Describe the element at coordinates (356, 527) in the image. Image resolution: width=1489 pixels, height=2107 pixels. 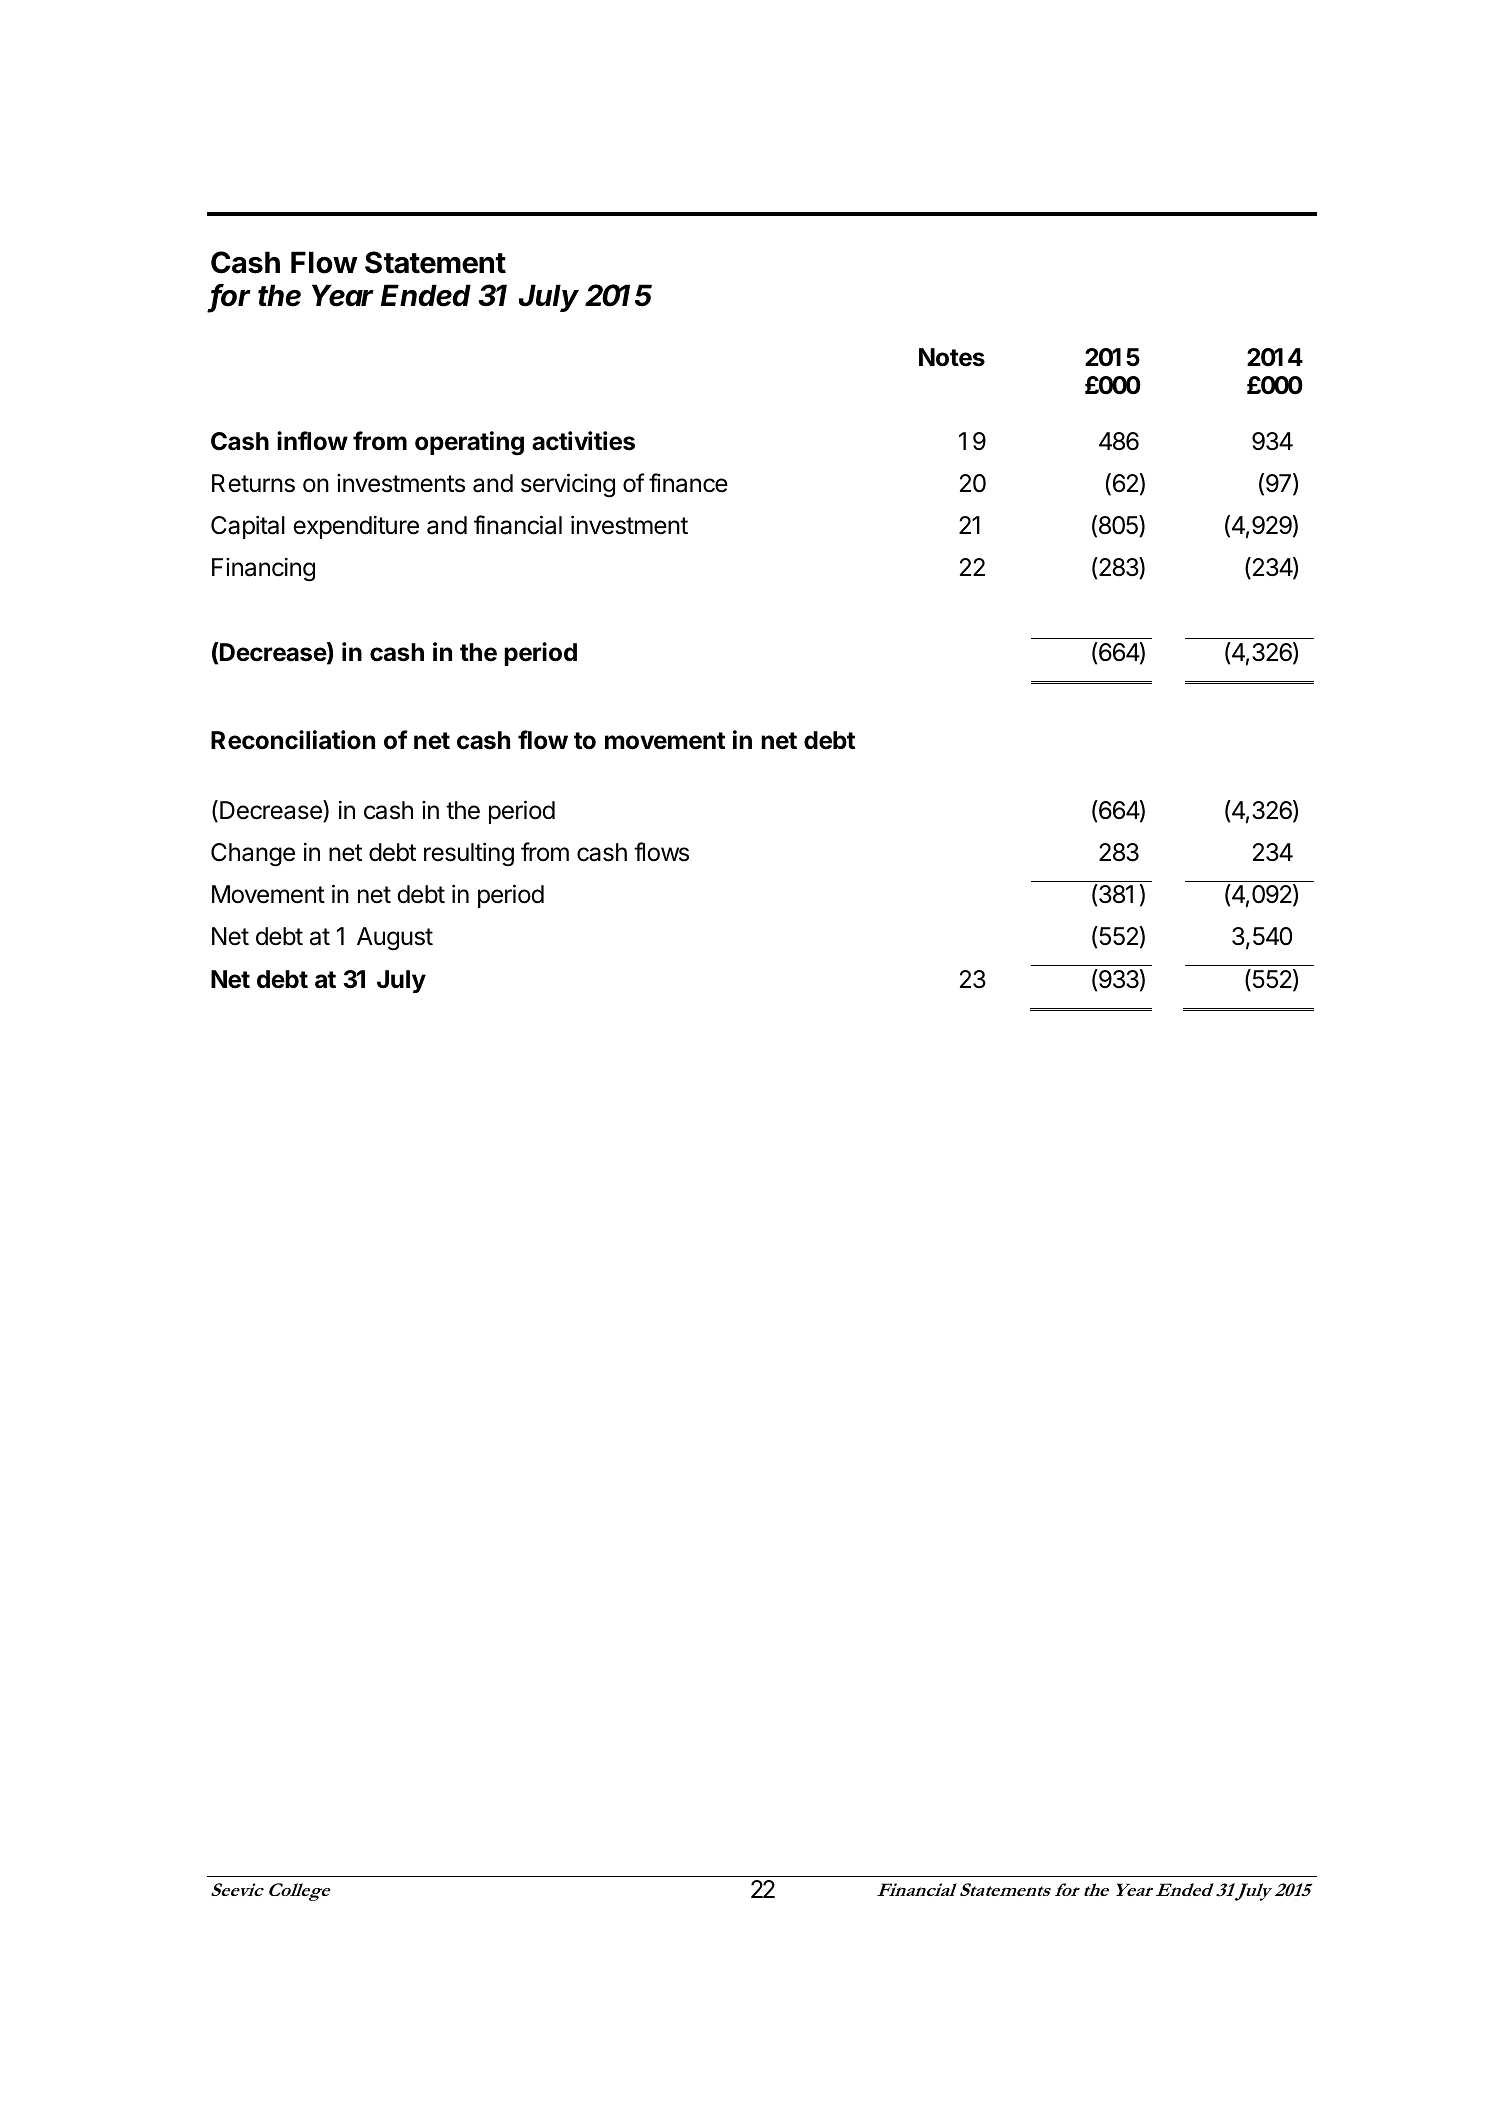
I see `expenditure` at that location.
